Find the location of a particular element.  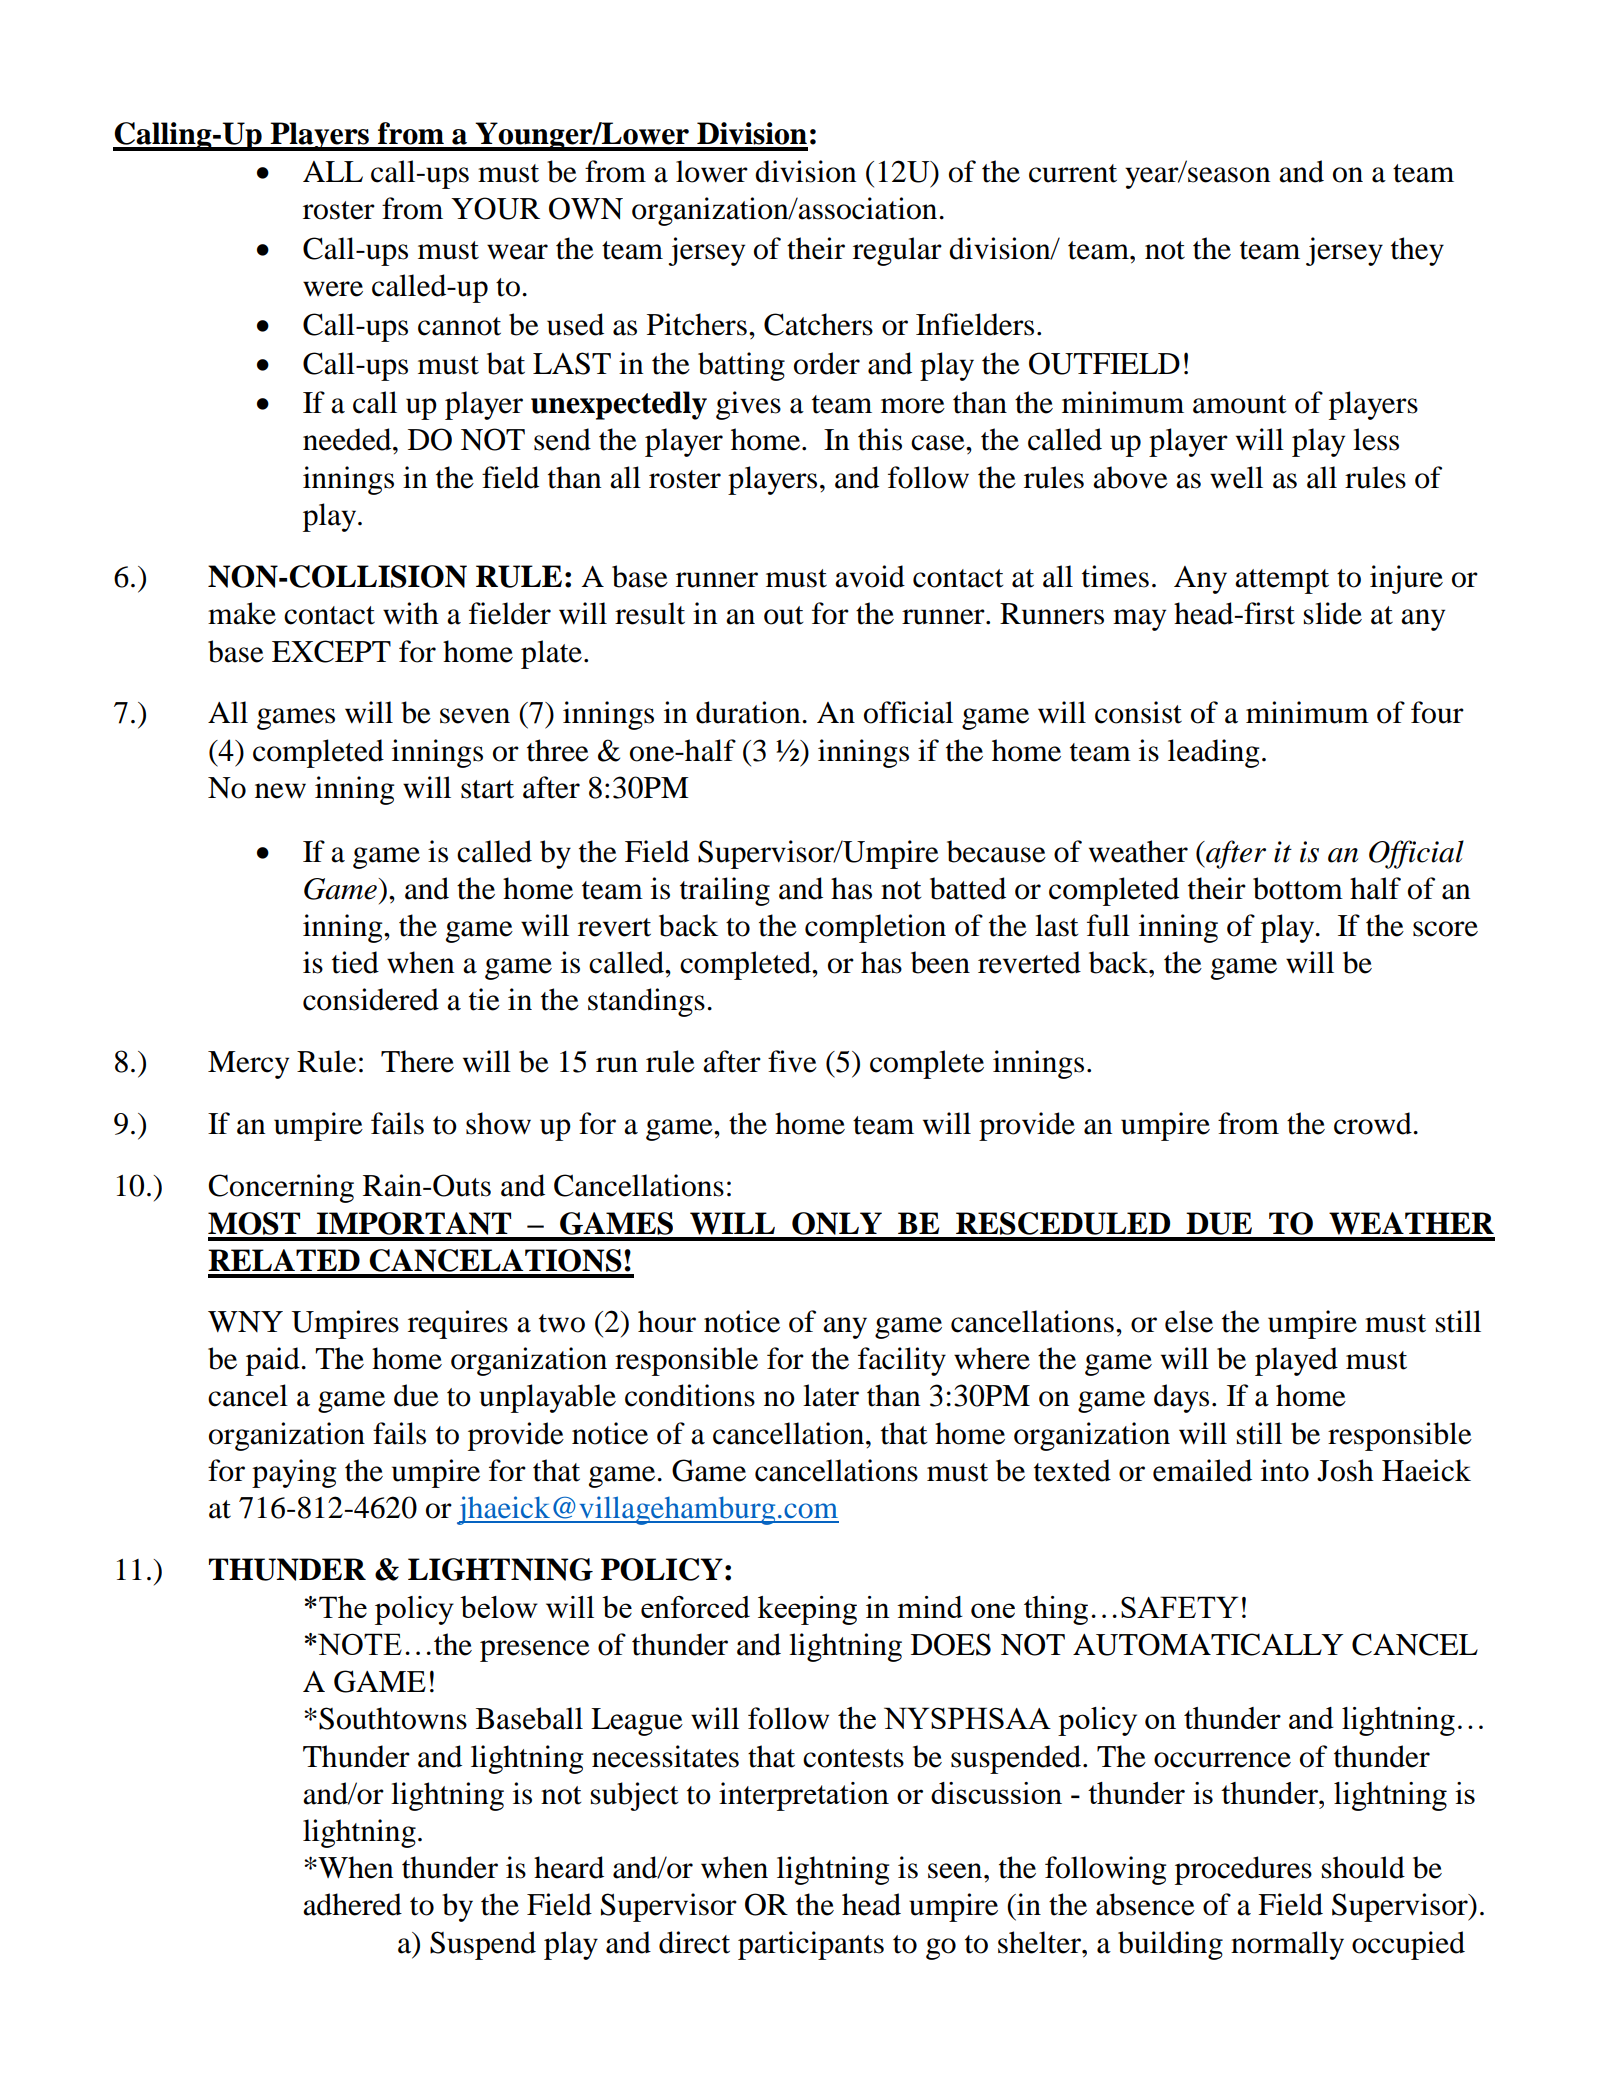

participants is located at coordinates (811, 1945).
